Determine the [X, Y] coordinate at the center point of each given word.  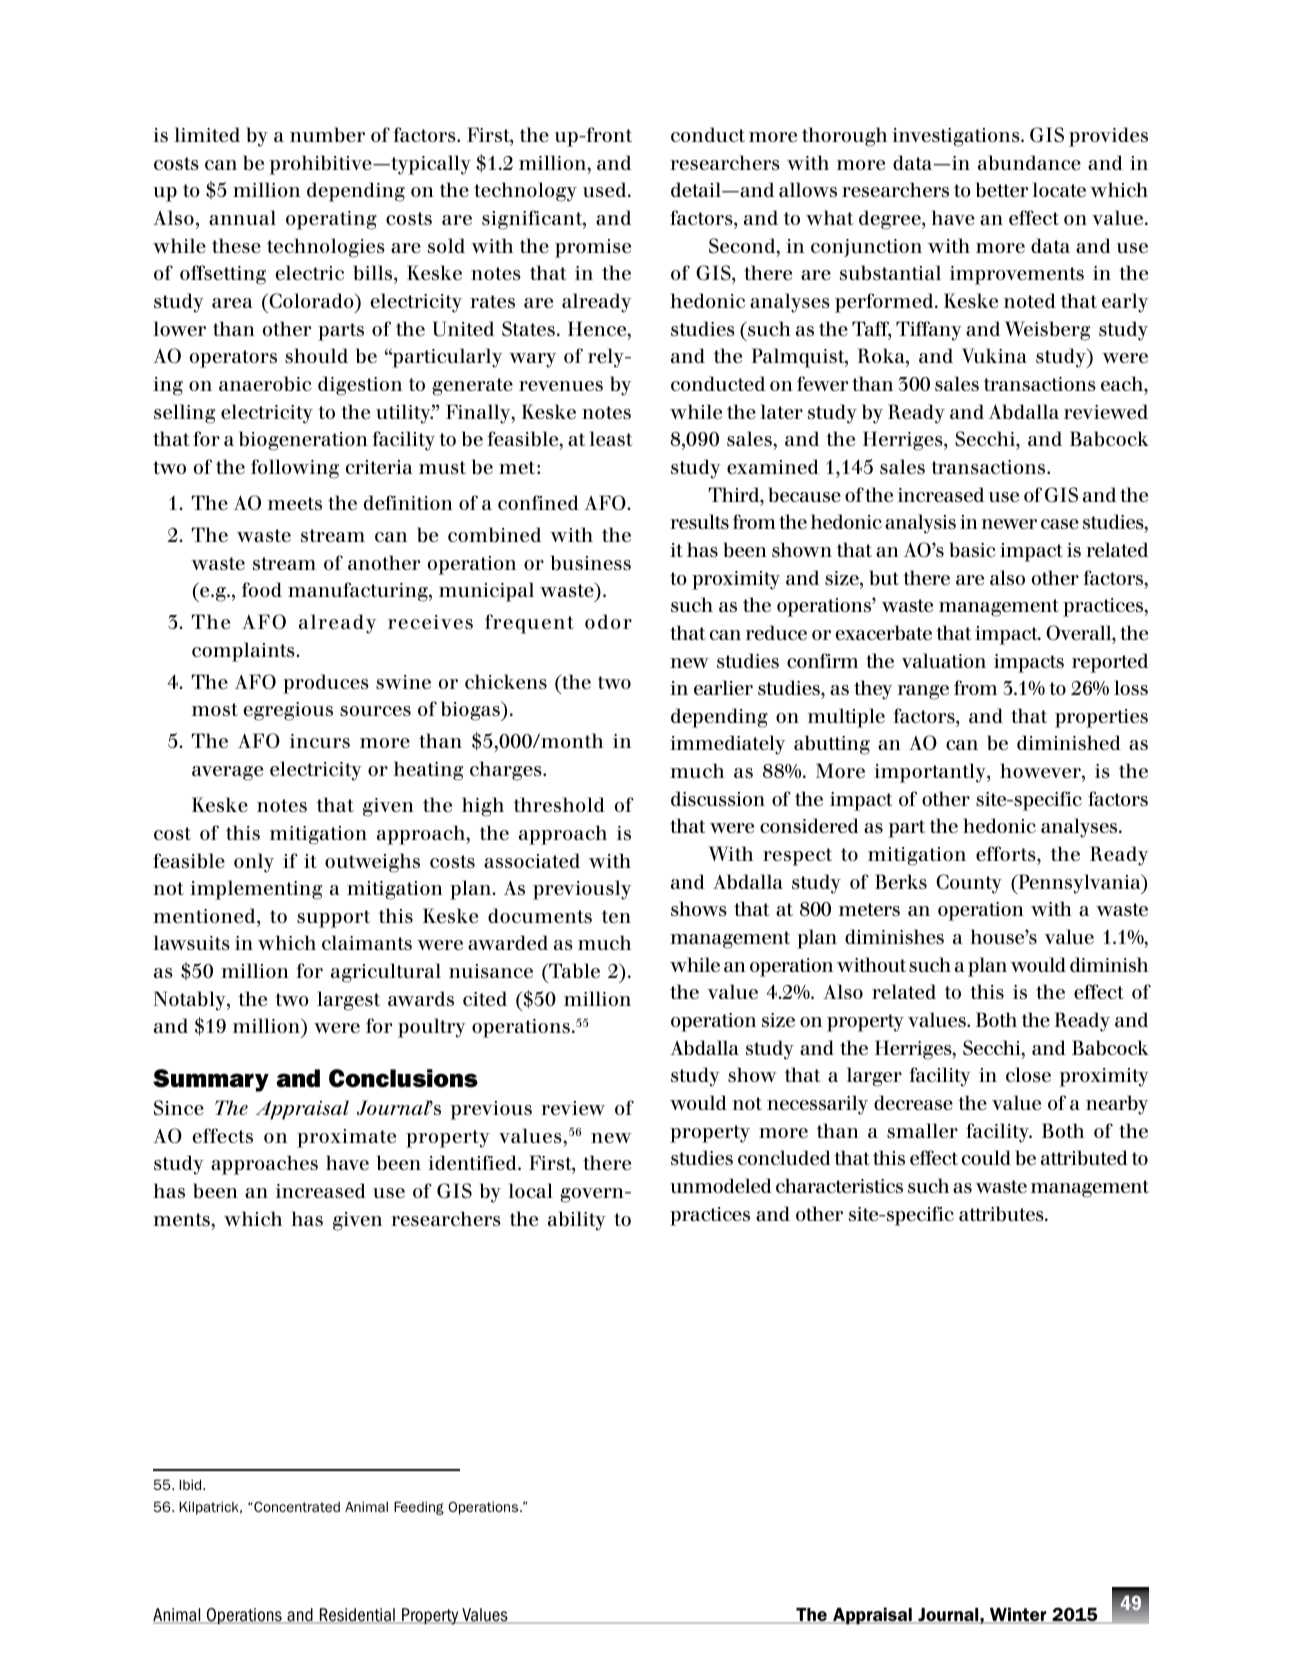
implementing [256, 890]
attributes [1002, 1213]
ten [616, 916]
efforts [1007, 853]
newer [1009, 524]
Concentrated [297, 1506]
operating [331, 220]
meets [295, 503]
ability [577, 1221]
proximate [346, 1138]
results [699, 521]
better [1002, 190]
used [606, 189]
